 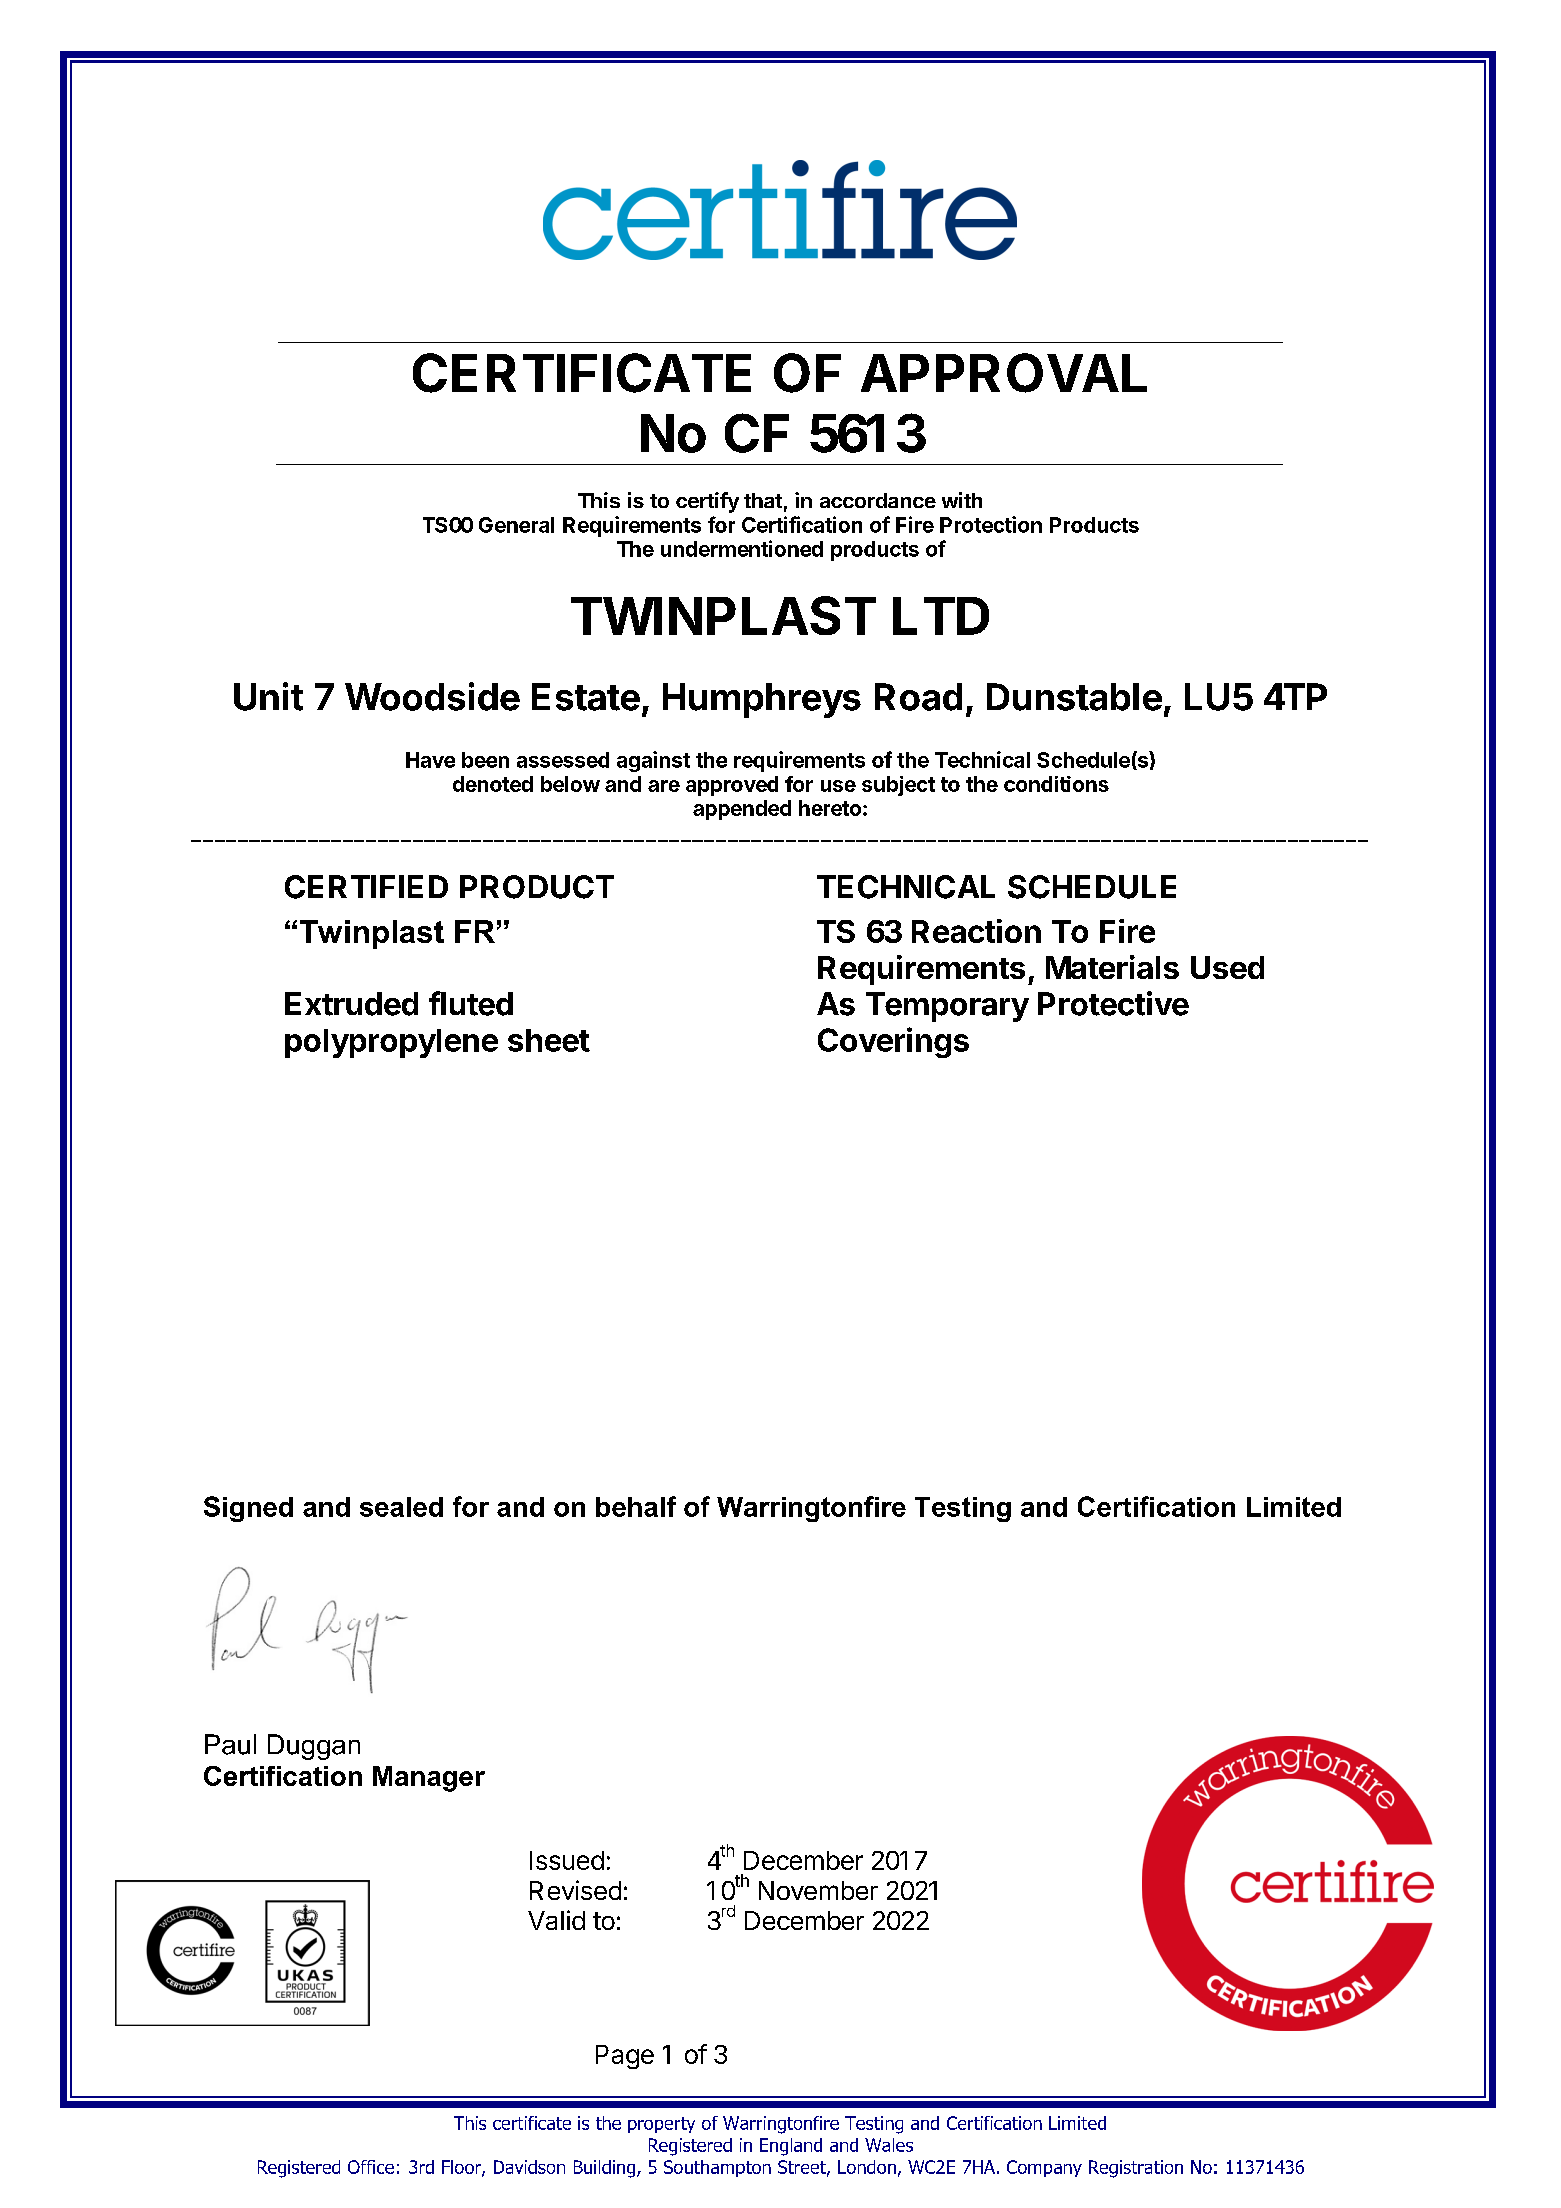 What do you see at coordinates (516, 525) in the image?
I see `General` at bounding box center [516, 525].
